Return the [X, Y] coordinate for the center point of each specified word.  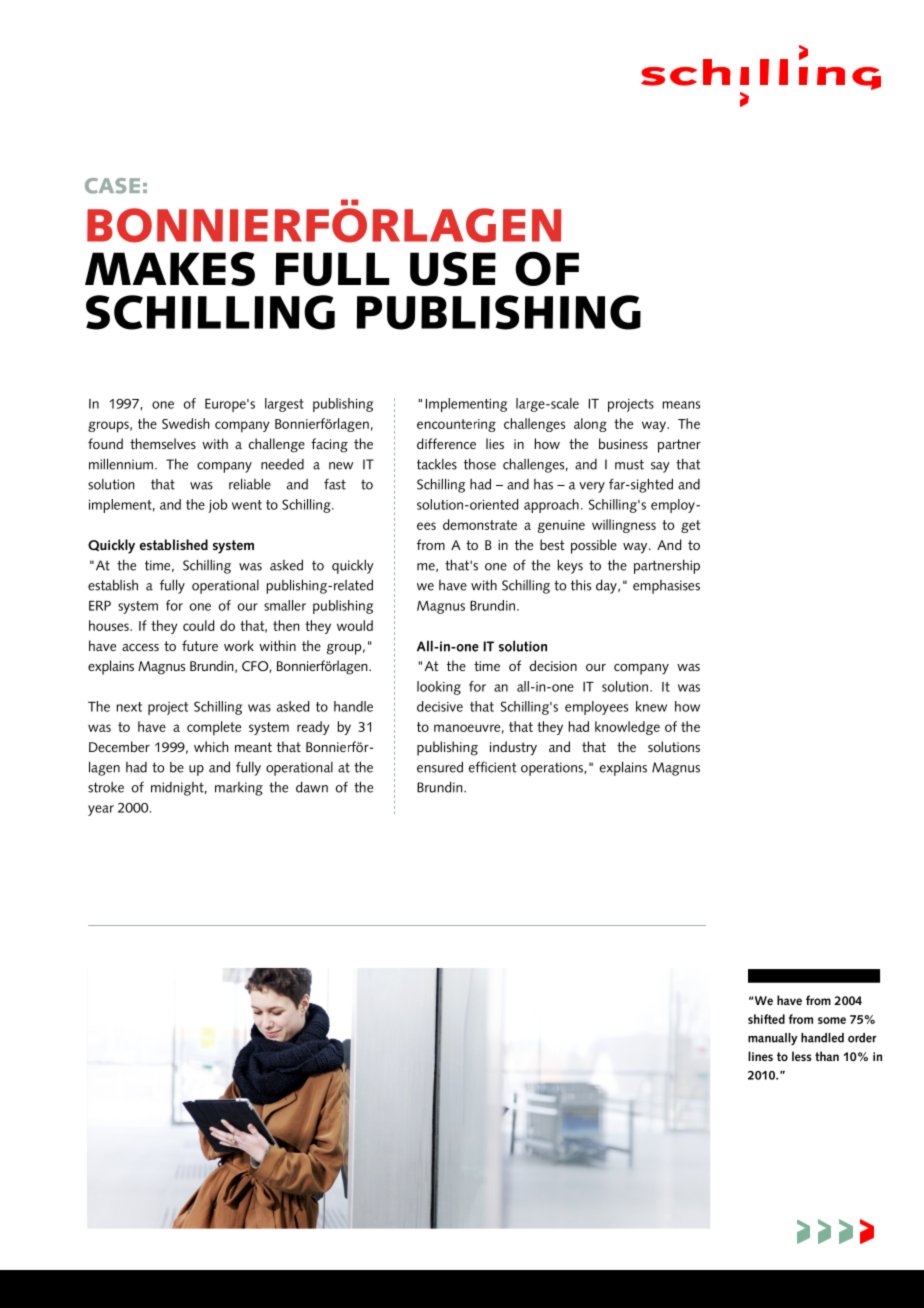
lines [760, 1056]
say [660, 467]
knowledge [627, 728]
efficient [493, 767]
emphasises [666, 587]
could [199, 625]
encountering [456, 425]
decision [553, 665]
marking [239, 789]
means [681, 405]
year [101, 810]
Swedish [185, 423]
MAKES [170, 269]
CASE [112, 186]
